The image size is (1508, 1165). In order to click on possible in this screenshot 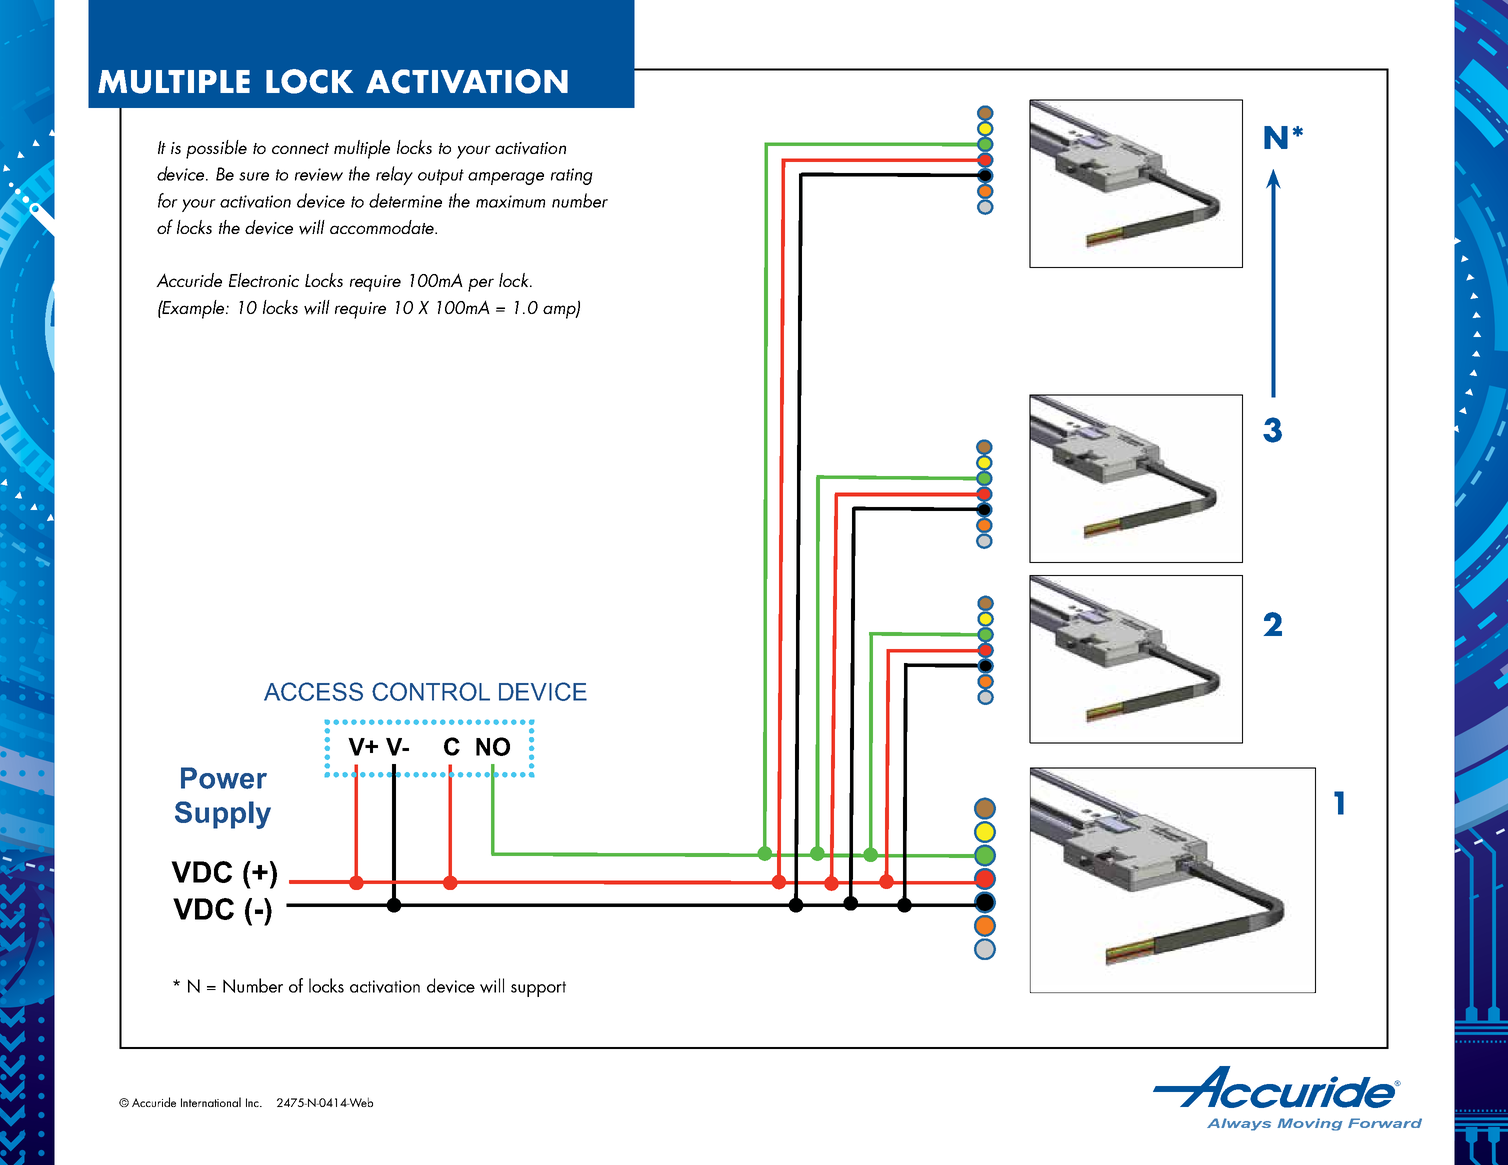, I will do `click(216, 149)`.
